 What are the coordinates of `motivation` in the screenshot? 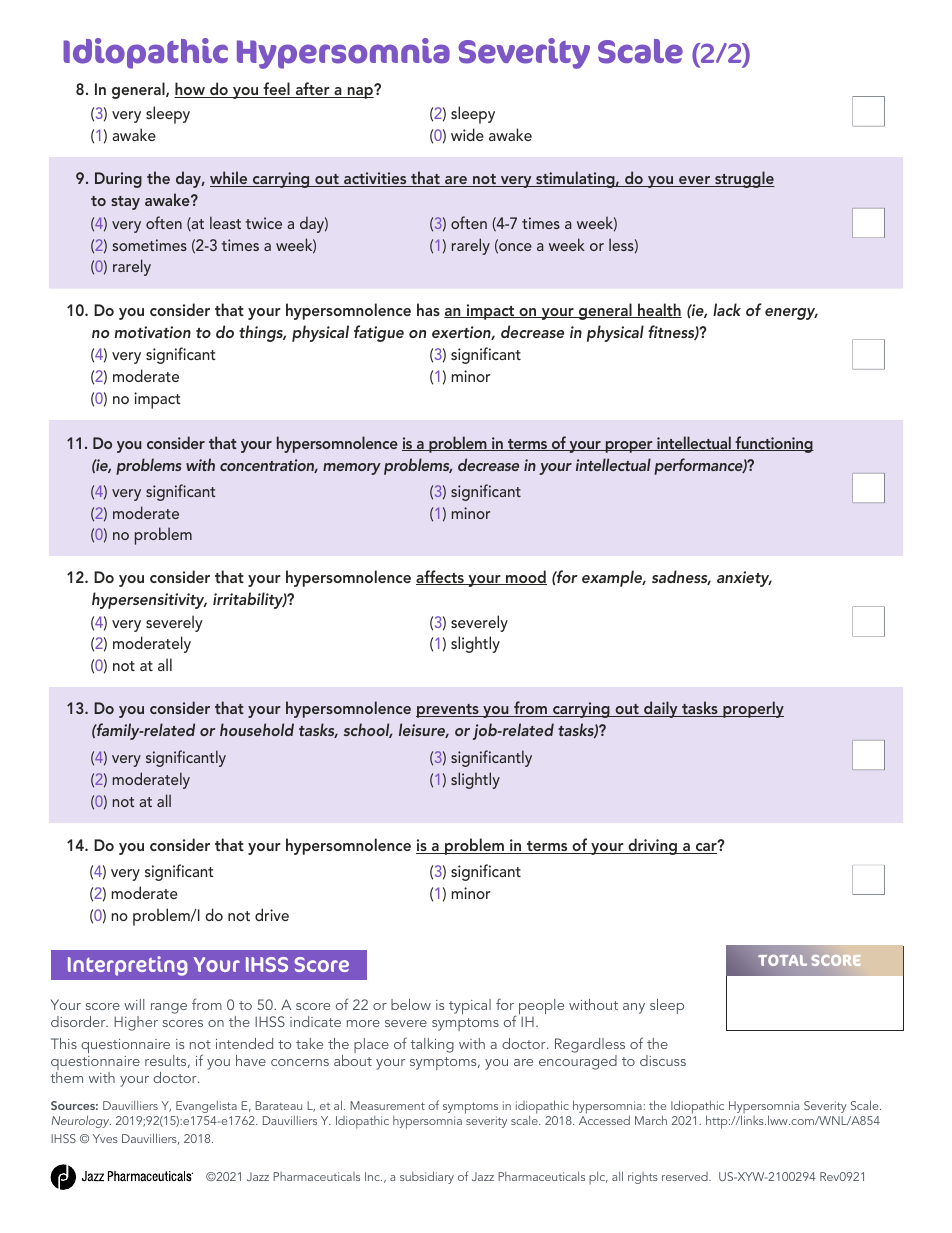 It's located at (153, 332).
